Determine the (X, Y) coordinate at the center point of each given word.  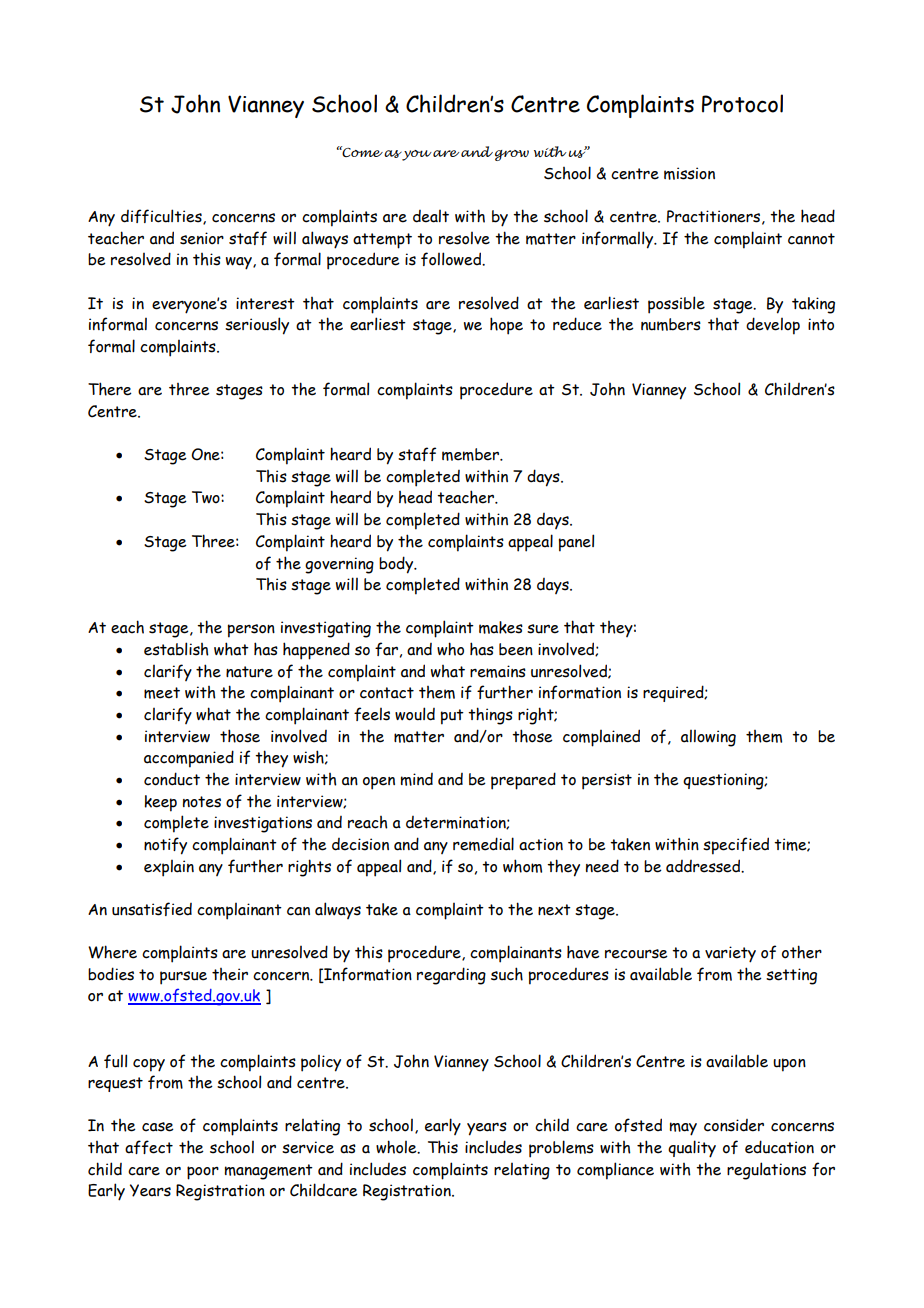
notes (202, 802)
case (158, 1127)
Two (207, 497)
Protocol (742, 103)
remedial (483, 844)
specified (736, 846)
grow (512, 155)
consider (734, 1125)
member (471, 454)
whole (397, 1147)
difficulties (162, 217)
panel (576, 543)
